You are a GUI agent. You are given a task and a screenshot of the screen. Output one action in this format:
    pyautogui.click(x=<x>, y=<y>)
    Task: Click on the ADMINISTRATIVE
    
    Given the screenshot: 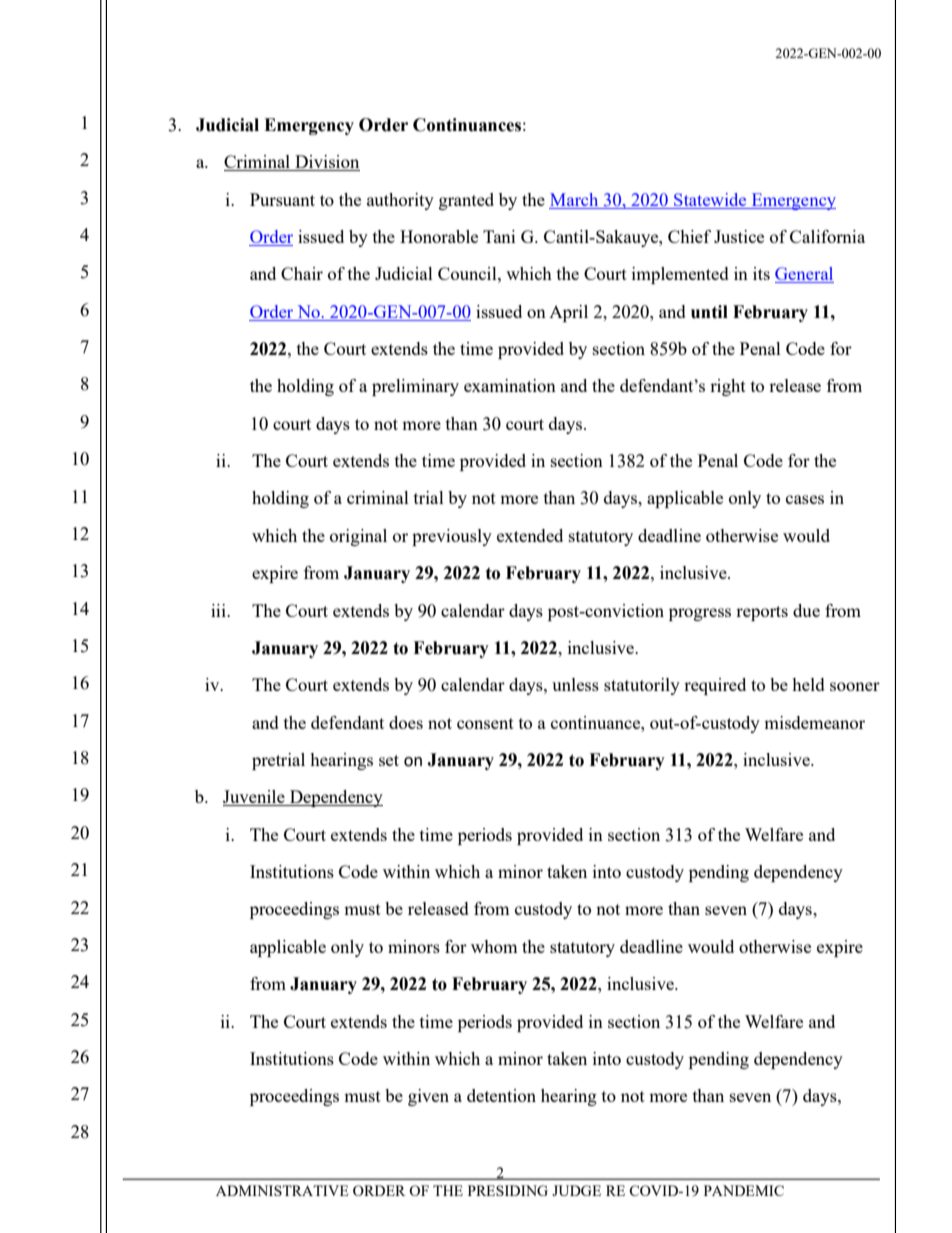 What is the action you would take?
    pyautogui.click(x=282, y=1190)
